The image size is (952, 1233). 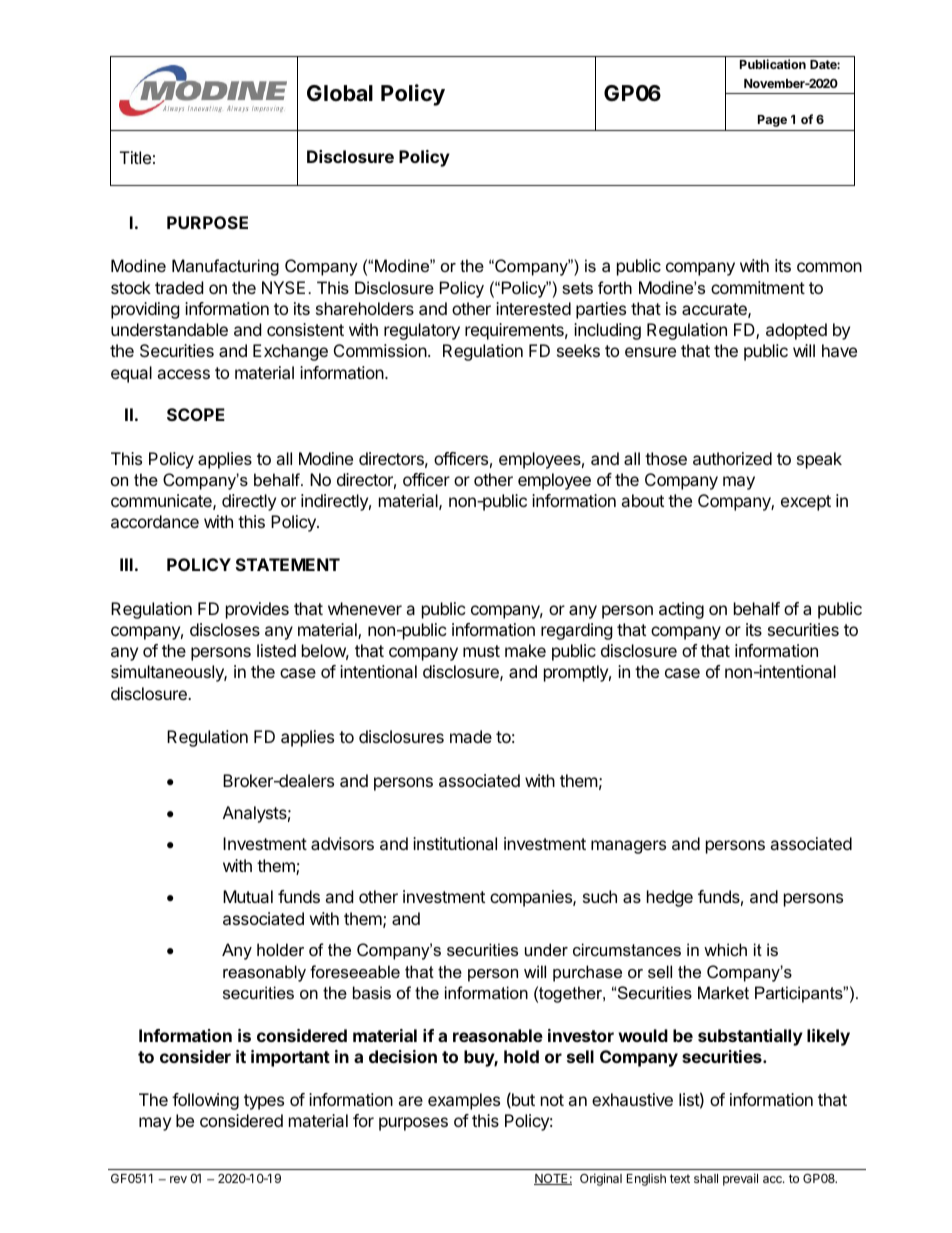 I want to click on purchase, so click(x=587, y=973).
